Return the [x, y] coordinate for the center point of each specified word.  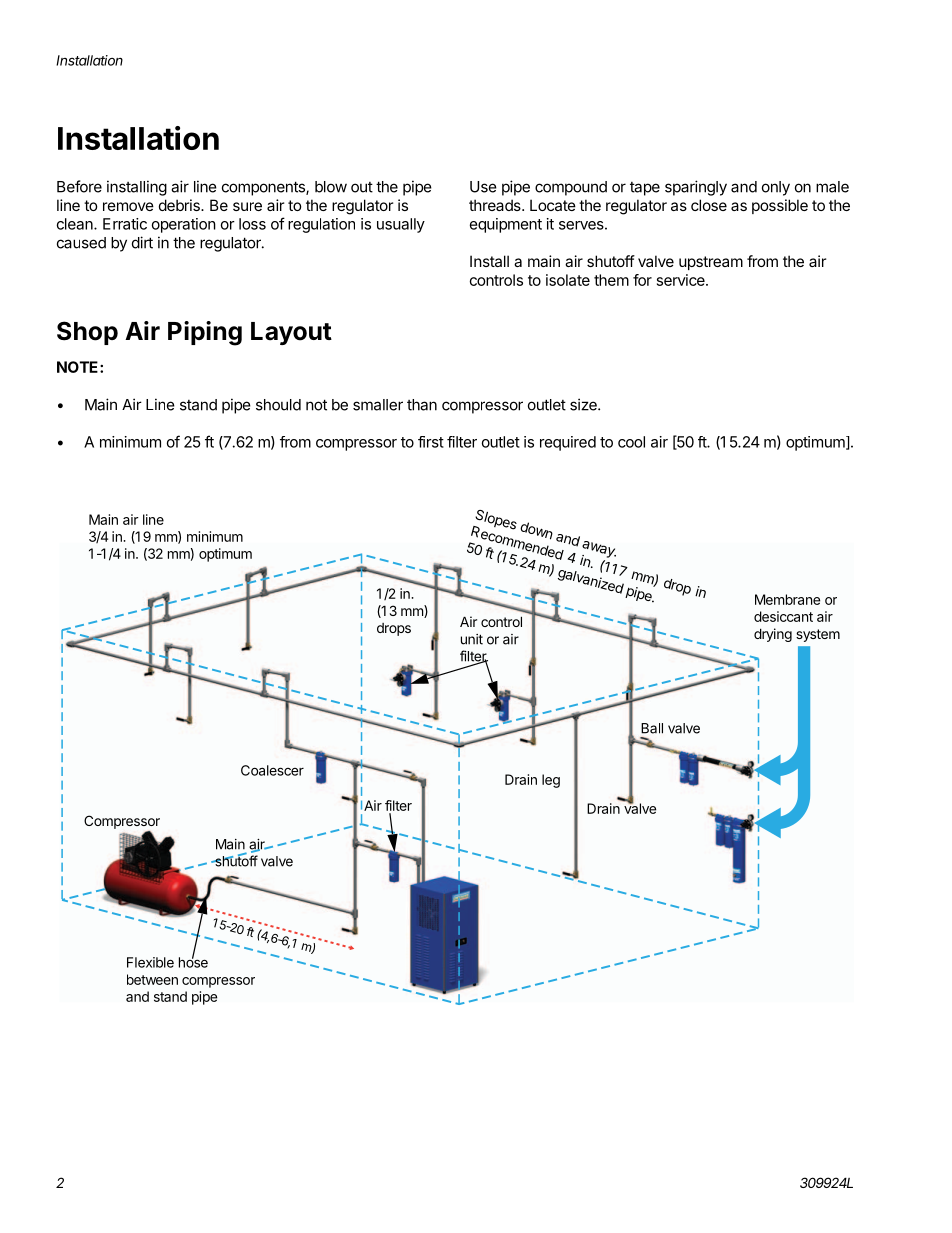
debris [180, 205]
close [709, 205]
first [431, 442]
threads [496, 205]
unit [472, 639]
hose [193, 961]
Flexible [150, 962]
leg [551, 781]
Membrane [787, 599]
